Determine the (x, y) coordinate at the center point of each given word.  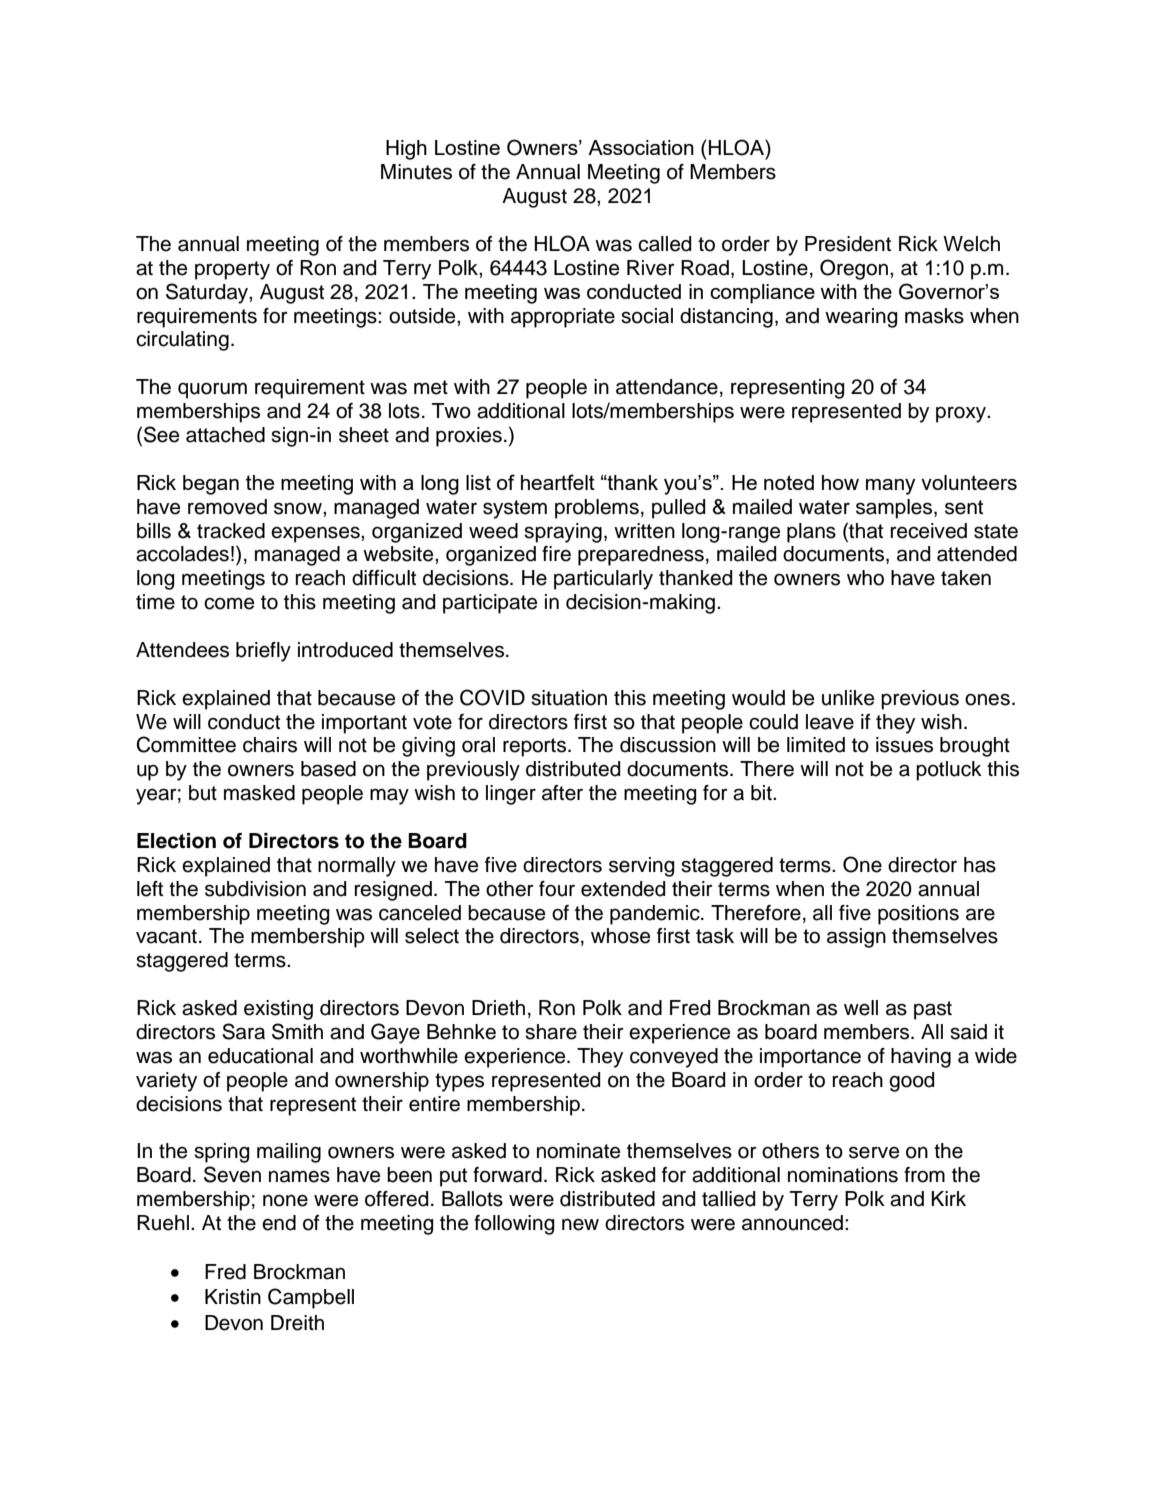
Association (641, 147)
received (929, 531)
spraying (563, 533)
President (848, 244)
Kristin (233, 1297)
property (232, 270)
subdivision (255, 889)
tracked (231, 531)
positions (918, 915)
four (557, 889)
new (580, 1224)
